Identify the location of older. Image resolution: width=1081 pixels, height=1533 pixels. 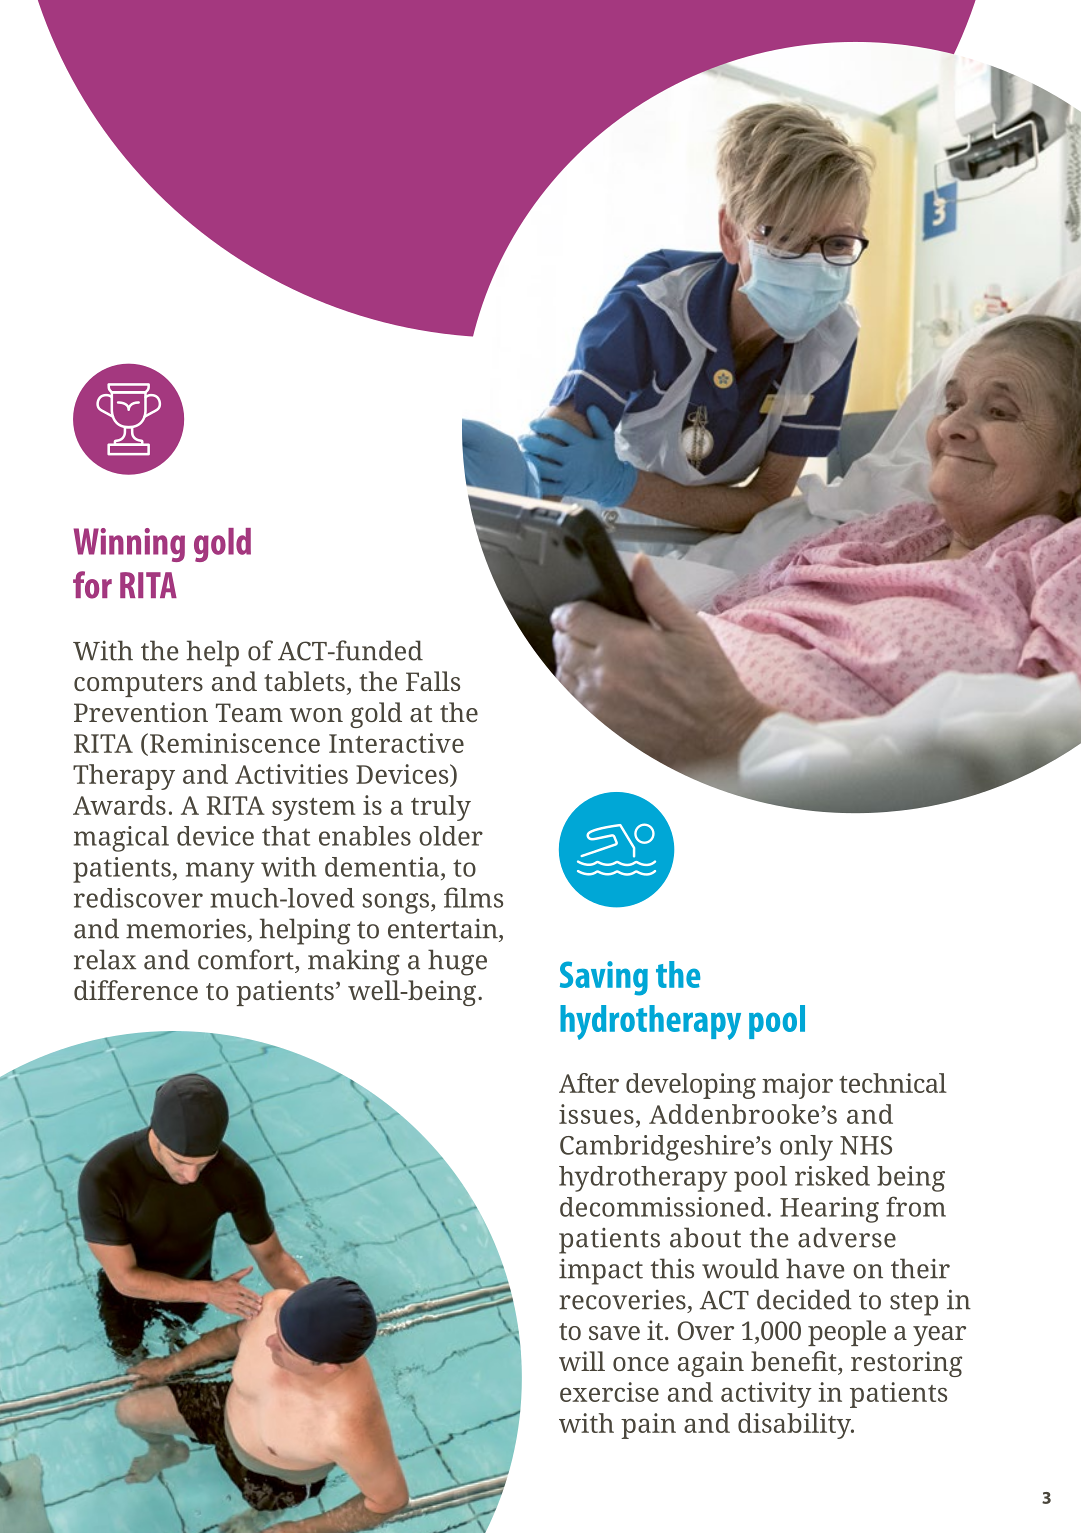
(451, 836).
